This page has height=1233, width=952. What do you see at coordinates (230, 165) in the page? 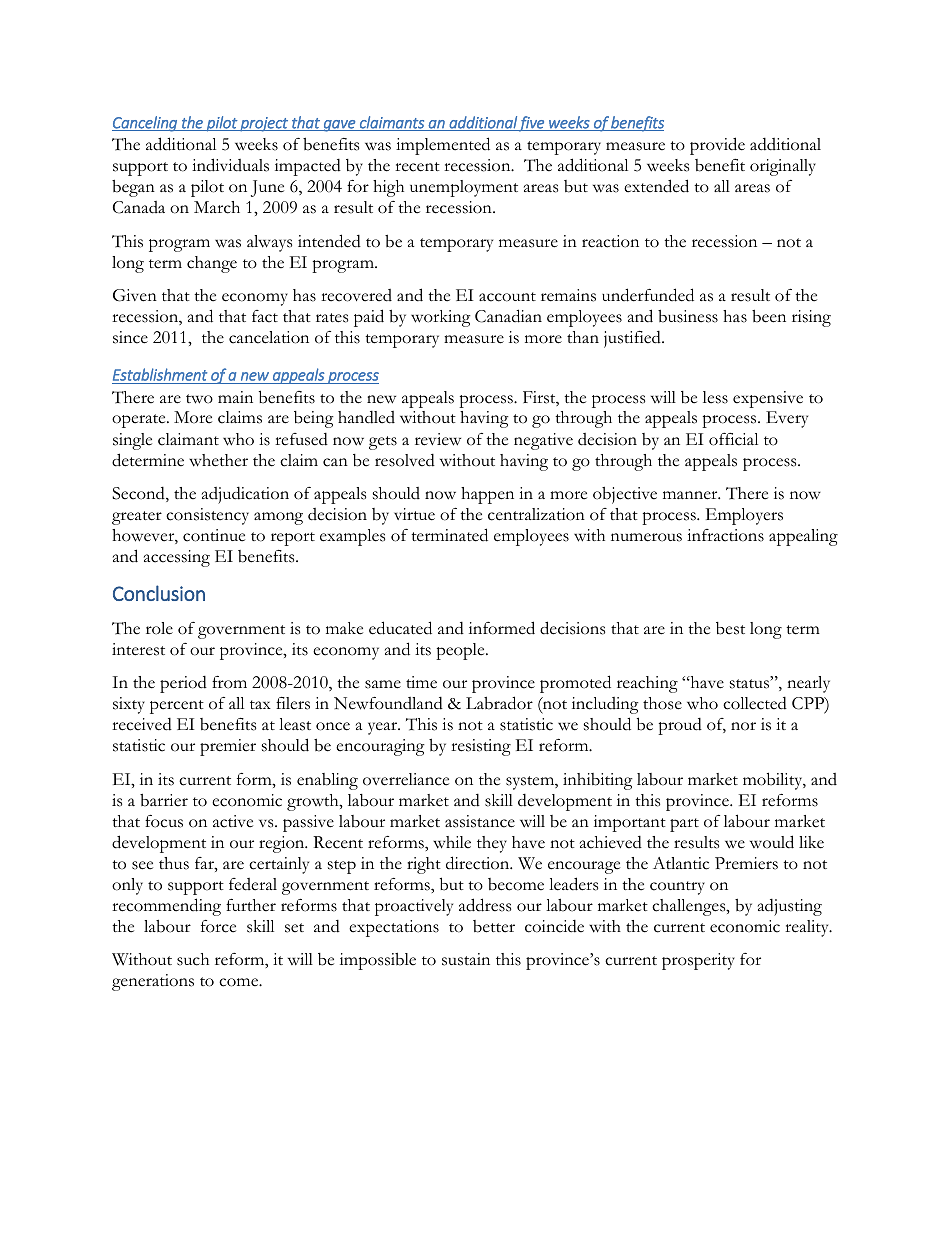
I see `individuals` at bounding box center [230, 165].
